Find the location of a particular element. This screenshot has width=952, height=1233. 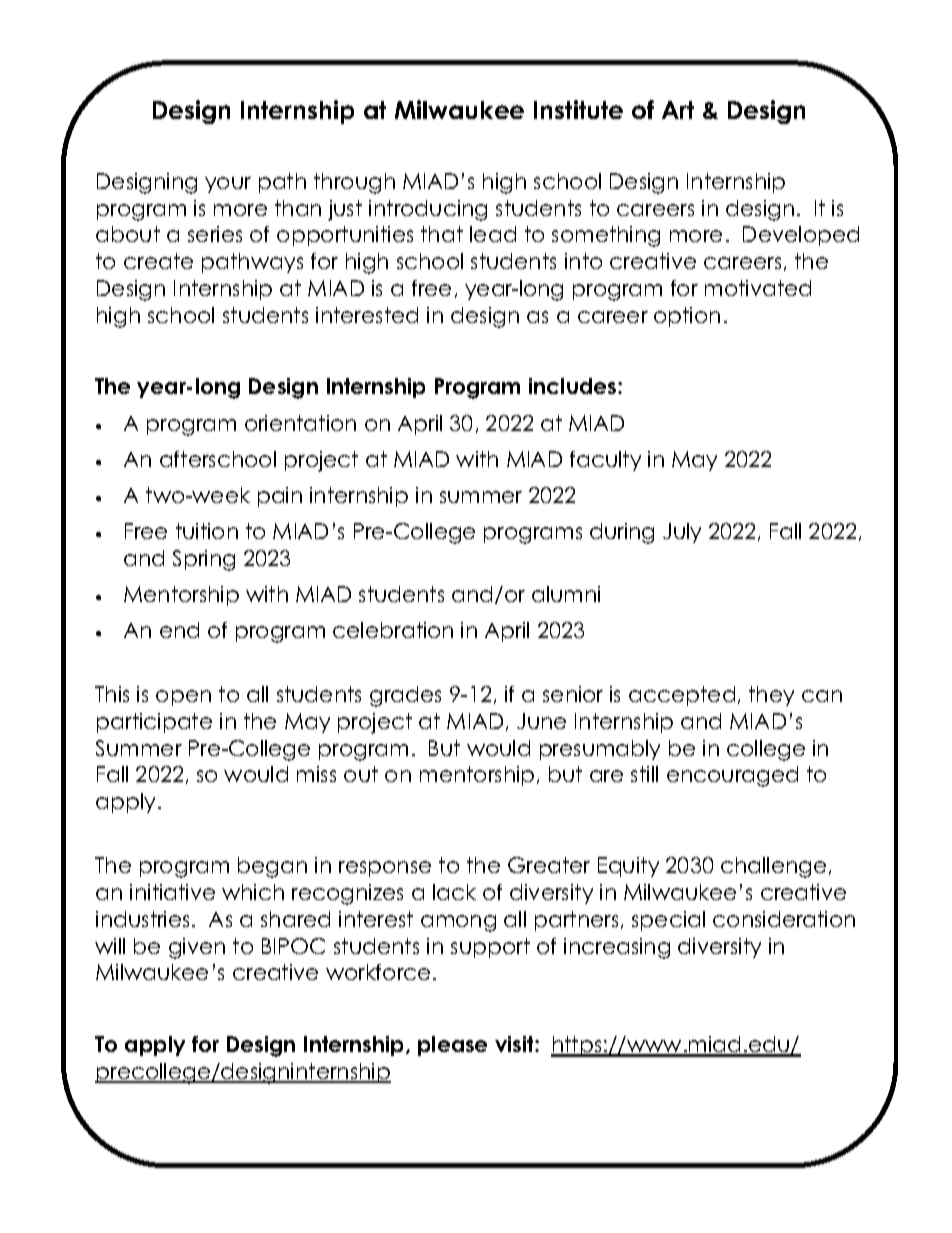

given is located at coordinates (197, 948).
